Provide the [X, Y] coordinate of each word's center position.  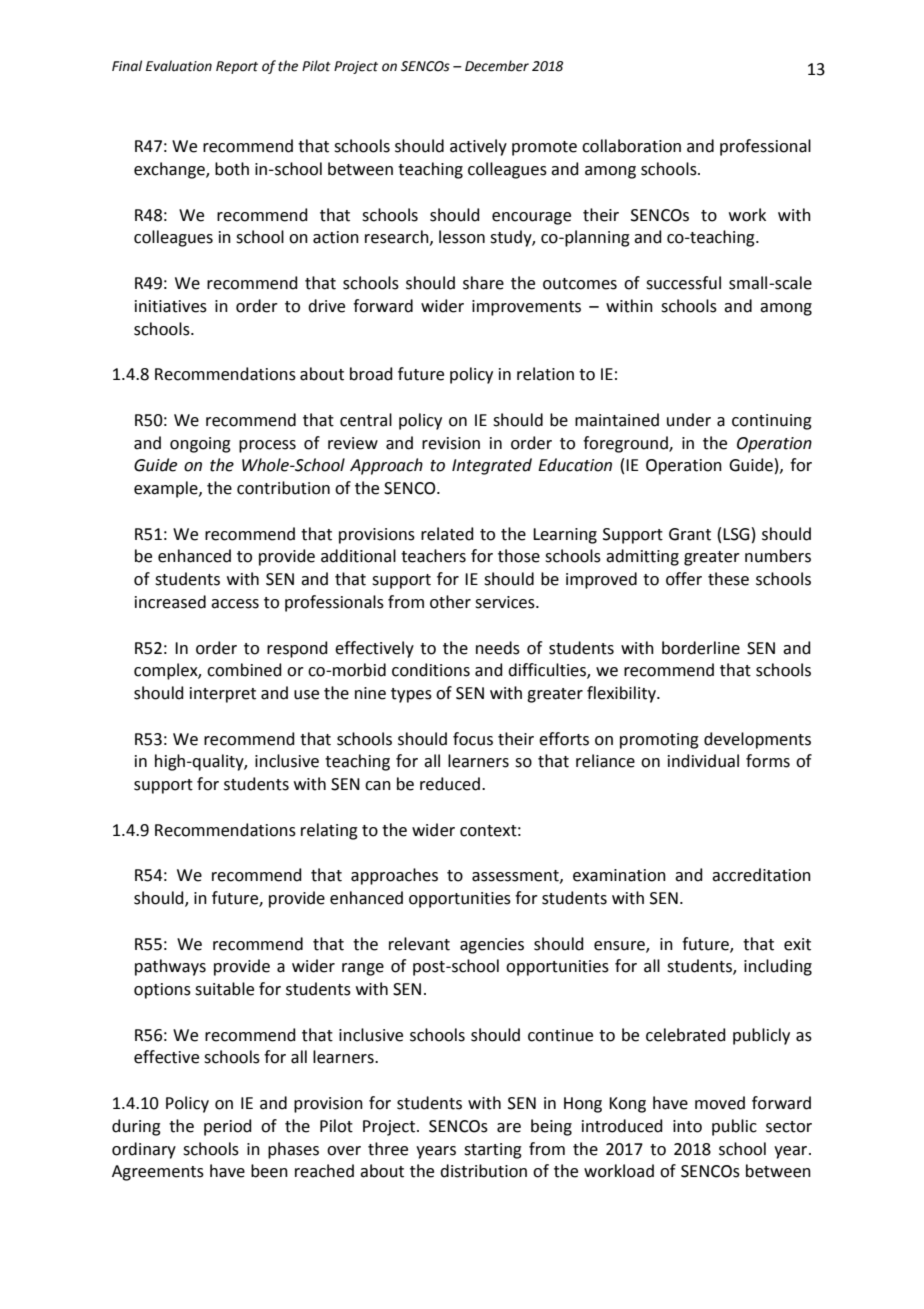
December [497, 66]
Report [237, 67]
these [728, 579]
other [450, 602]
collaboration [631, 146]
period [228, 1127]
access [235, 604]
